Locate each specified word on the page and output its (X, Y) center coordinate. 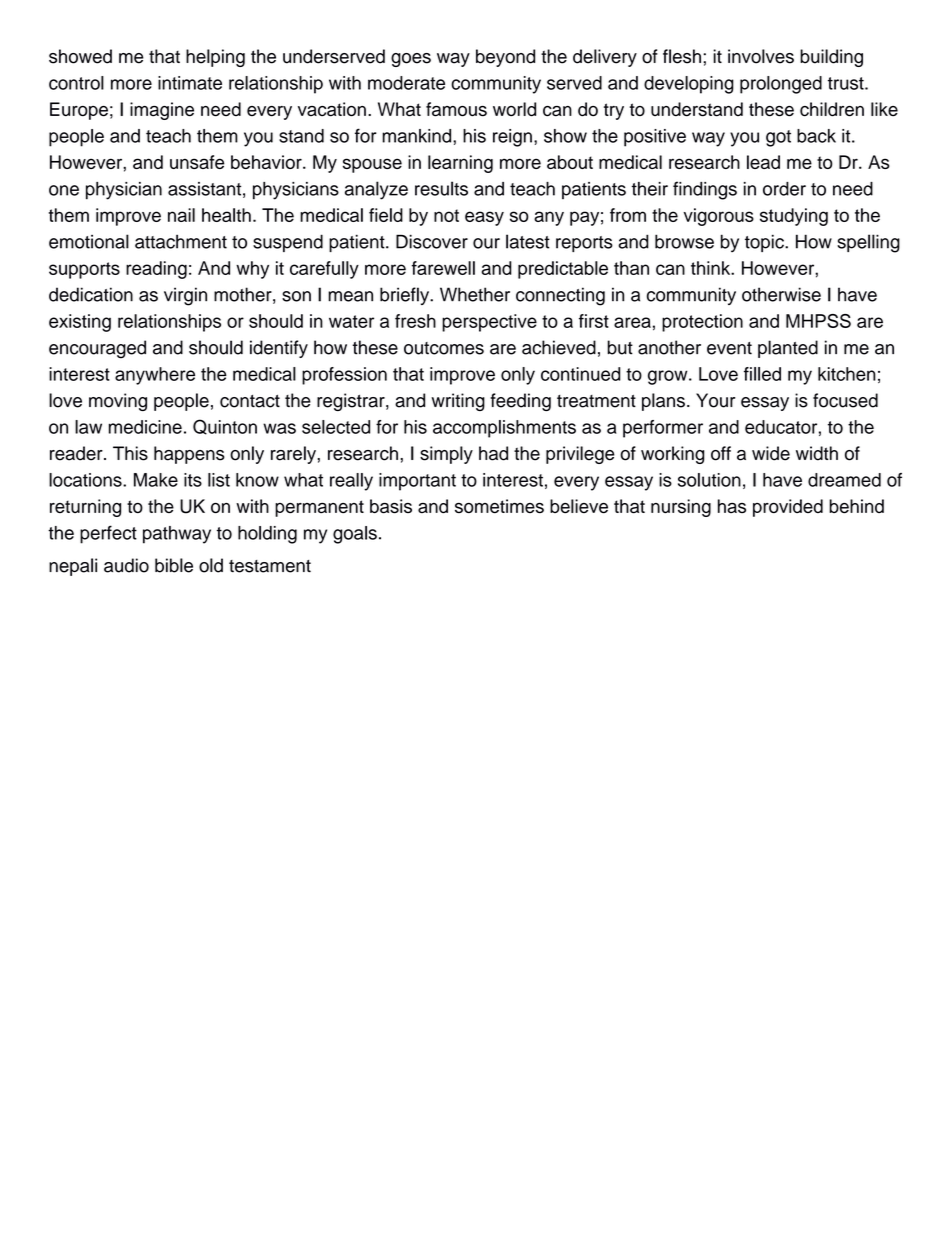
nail (181, 215)
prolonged (781, 85)
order (784, 189)
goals (355, 535)
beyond (505, 58)
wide (771, 453)
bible (174, 565)
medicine (145, 427)
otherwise (781, 294)
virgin (185, 296)
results (441, 188)
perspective (489, 323)
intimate (190, 83)
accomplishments (504, 429)
